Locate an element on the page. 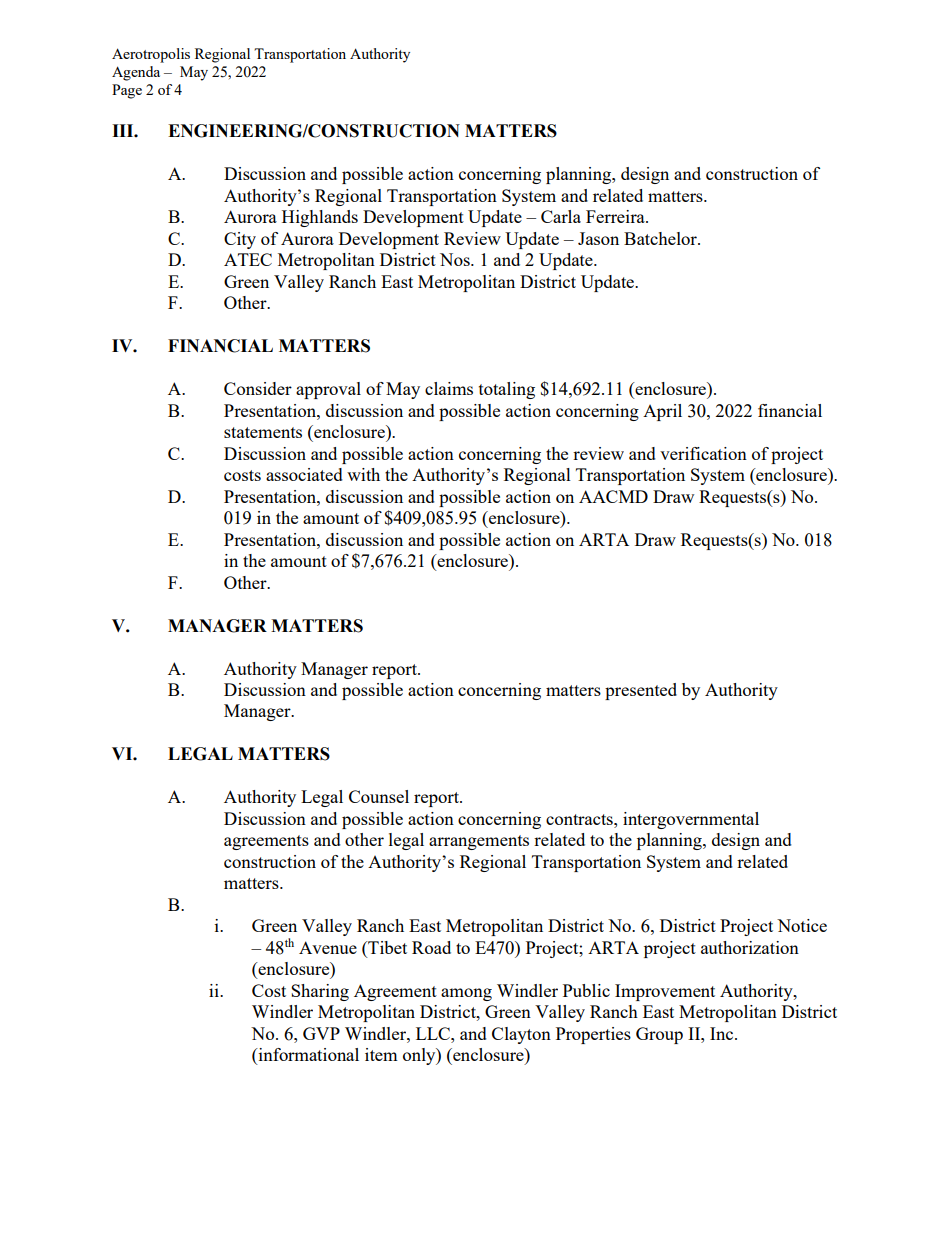 This image has width=952, height=1233. informational is located at coordinates (307, 1056).
